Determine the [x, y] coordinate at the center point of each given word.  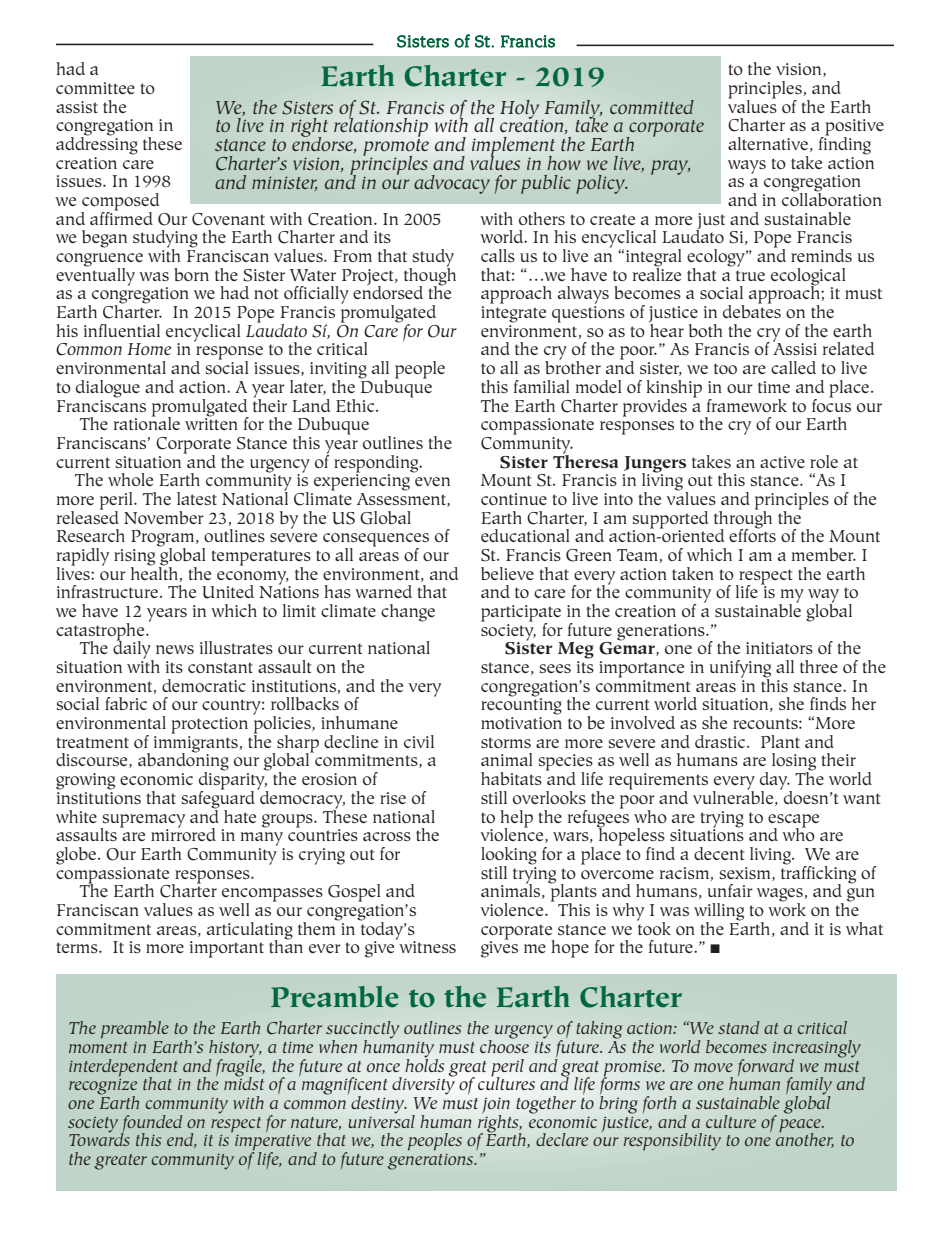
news [175, 649]
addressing [97, 145]
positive [853, 128]
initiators [779, 648]
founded [152, 1125]
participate [521, 614]
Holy [521, 110]
